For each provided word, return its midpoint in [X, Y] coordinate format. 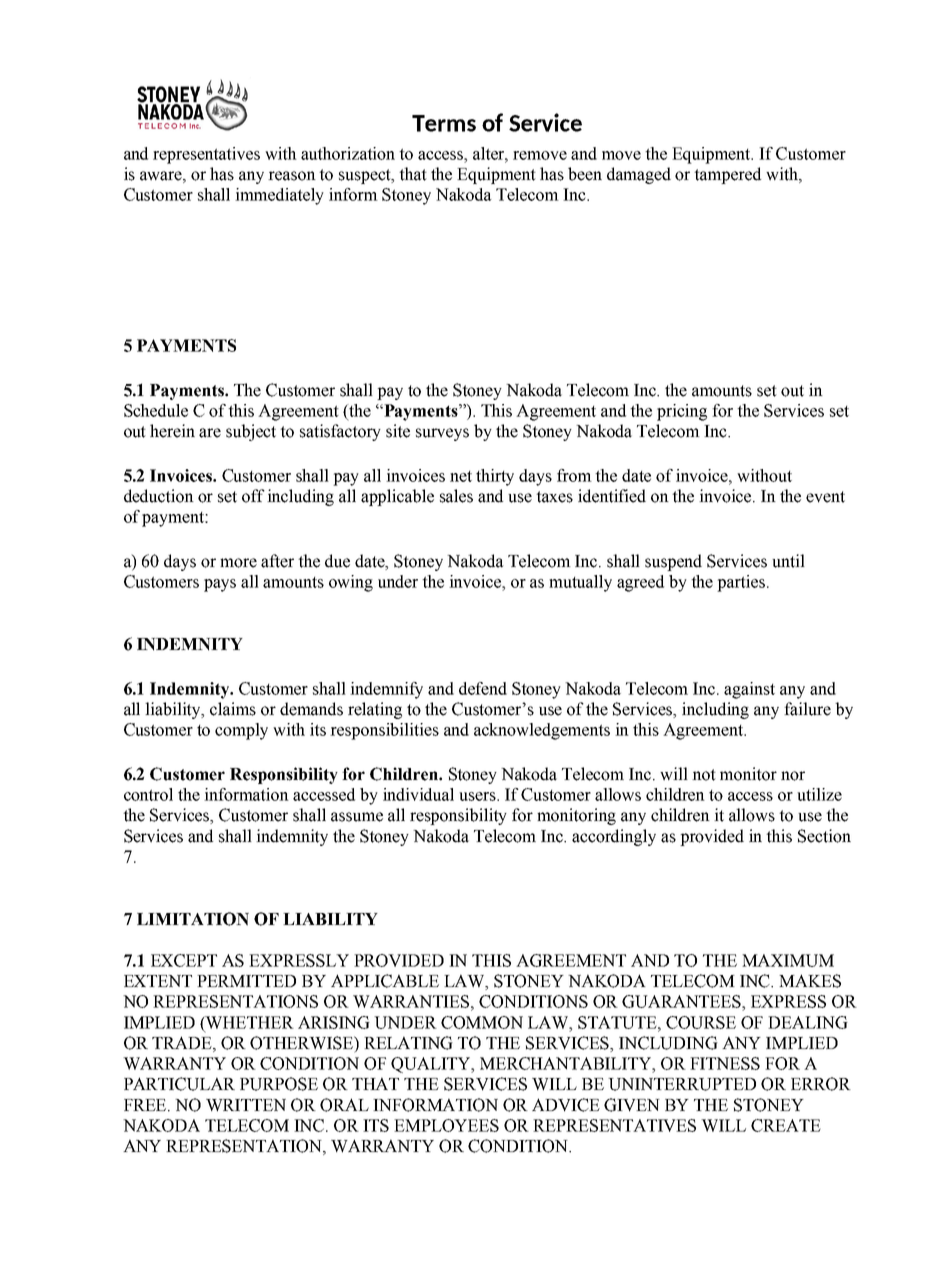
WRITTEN [246, 1105]
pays [220, 585]
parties [741, 583]
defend [483, 688]
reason [292, 176]
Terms [444, 123]
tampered [727, 175]
